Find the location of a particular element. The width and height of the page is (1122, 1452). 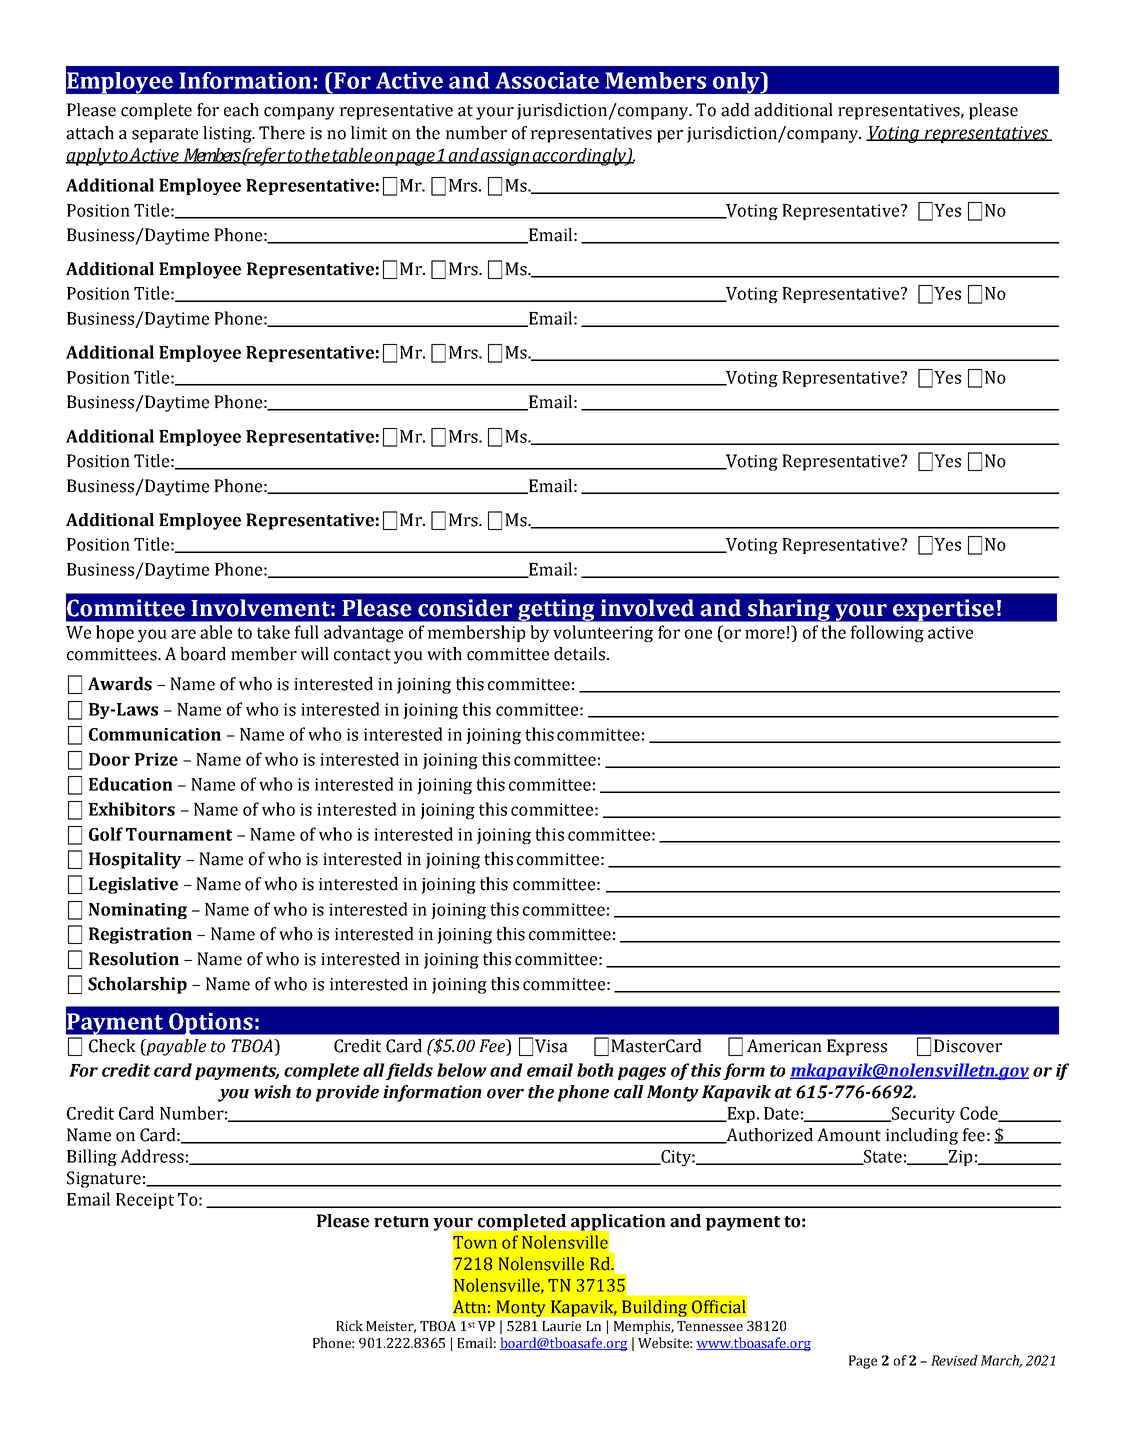

details is located at coordinates (579, 654).
